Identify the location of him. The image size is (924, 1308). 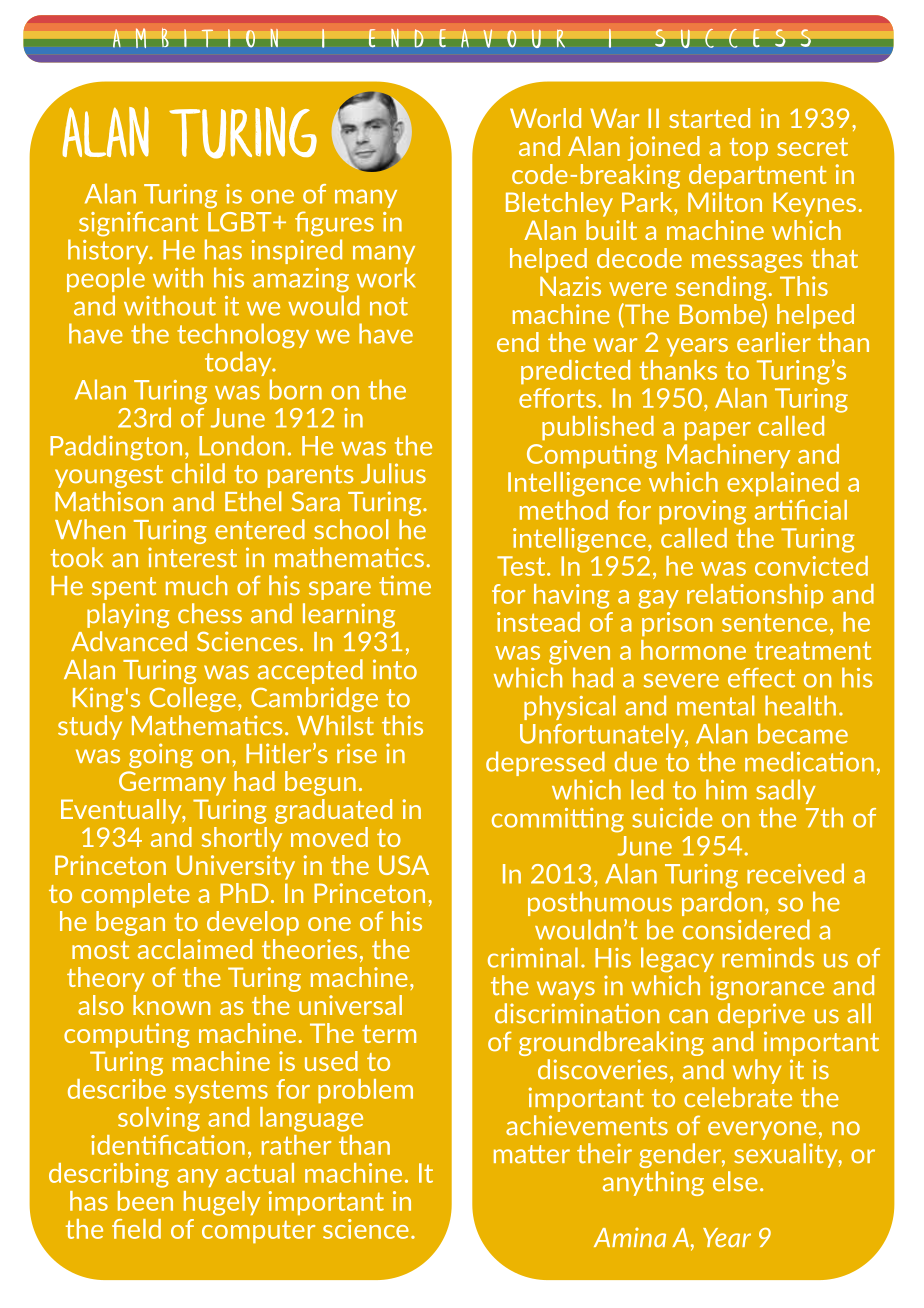
(726, 789).
